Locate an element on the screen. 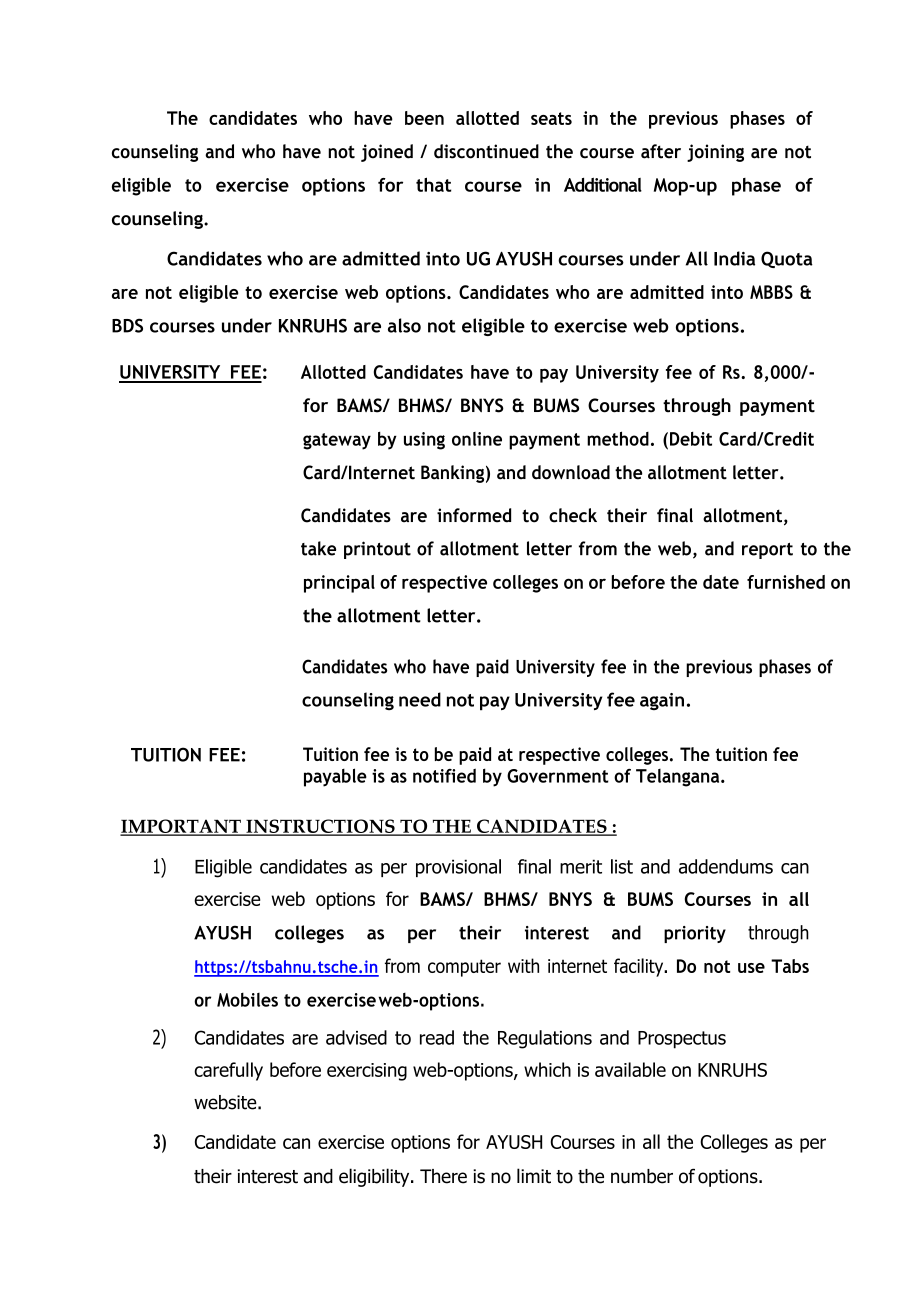 The height and width of the screenshot is (1307, 924). There is located at coordinates (443, 1176).
